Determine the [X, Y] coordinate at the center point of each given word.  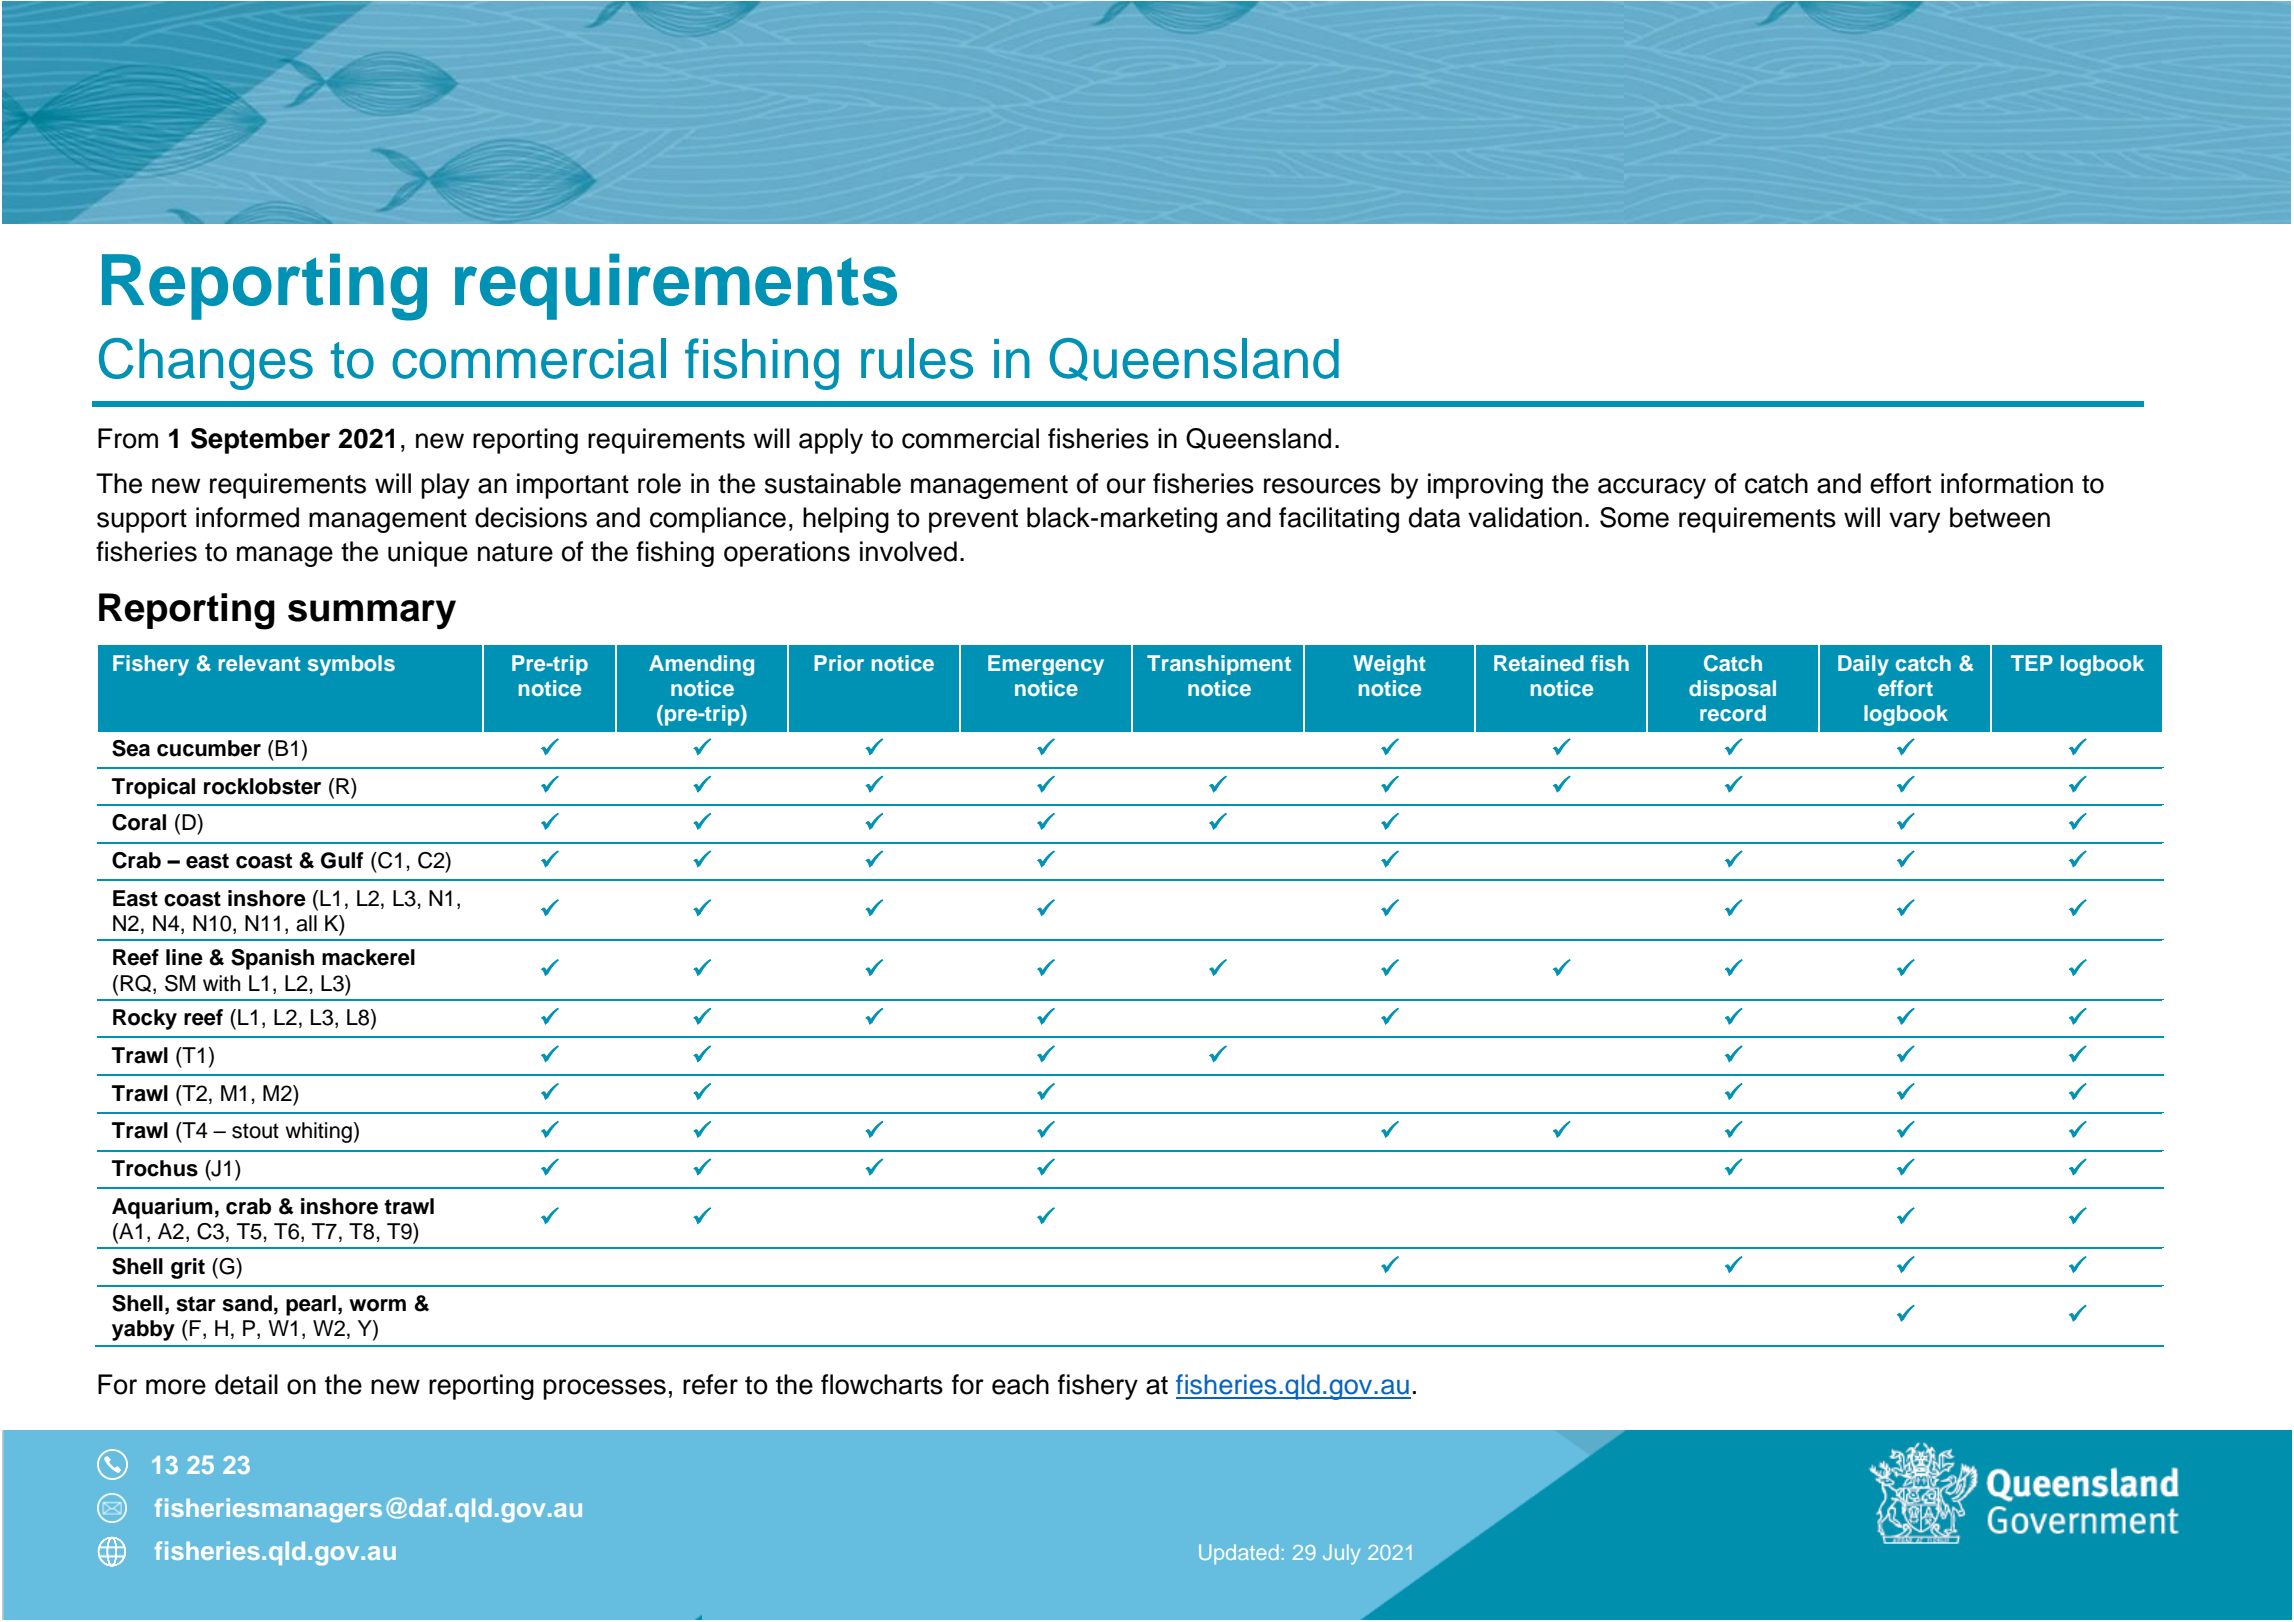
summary [372, 615]
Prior [839, 663]
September [260, 441]
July [1341, 1554]
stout [255, 1131]
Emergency [1046, 665]
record [1733, 713]
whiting [318, 1132]
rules [917, 358]
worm [377, 1305]
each [1020, 1384]
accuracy [1652, 488]
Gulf [342, 860]
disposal [1732, 690]
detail [246, 1384]
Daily [1863, 665]
